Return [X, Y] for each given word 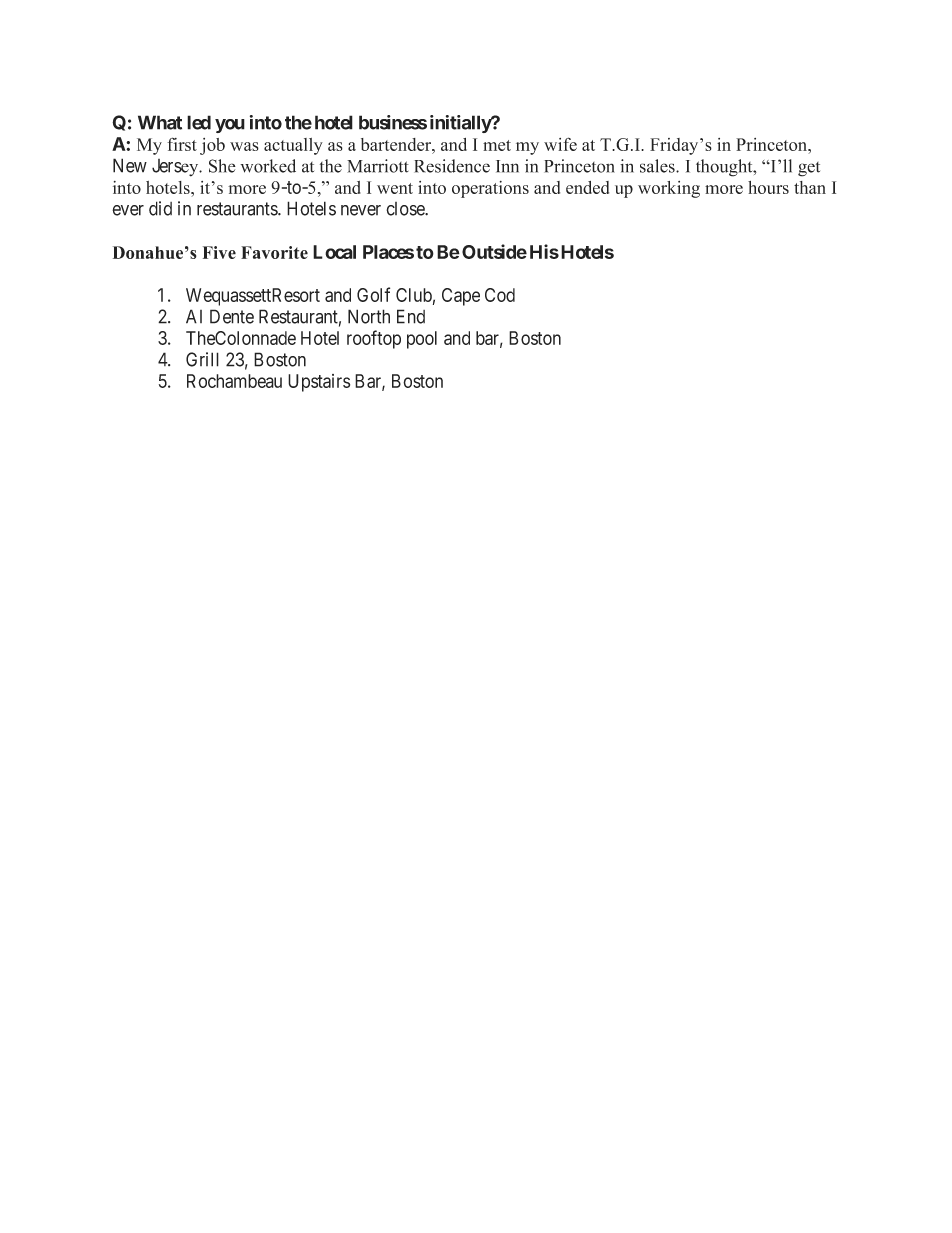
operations [490, 189]
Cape [461, 297]
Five [219, 252]
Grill [202, 359]
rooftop [374, 339]
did [160, 208]
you [230, 126]
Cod [500, 295]
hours [768, 187]
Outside [494, 251]
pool [422, 340]
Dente [232, 316]
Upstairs [319, 383]
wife [560, 144]
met [497, 145]
